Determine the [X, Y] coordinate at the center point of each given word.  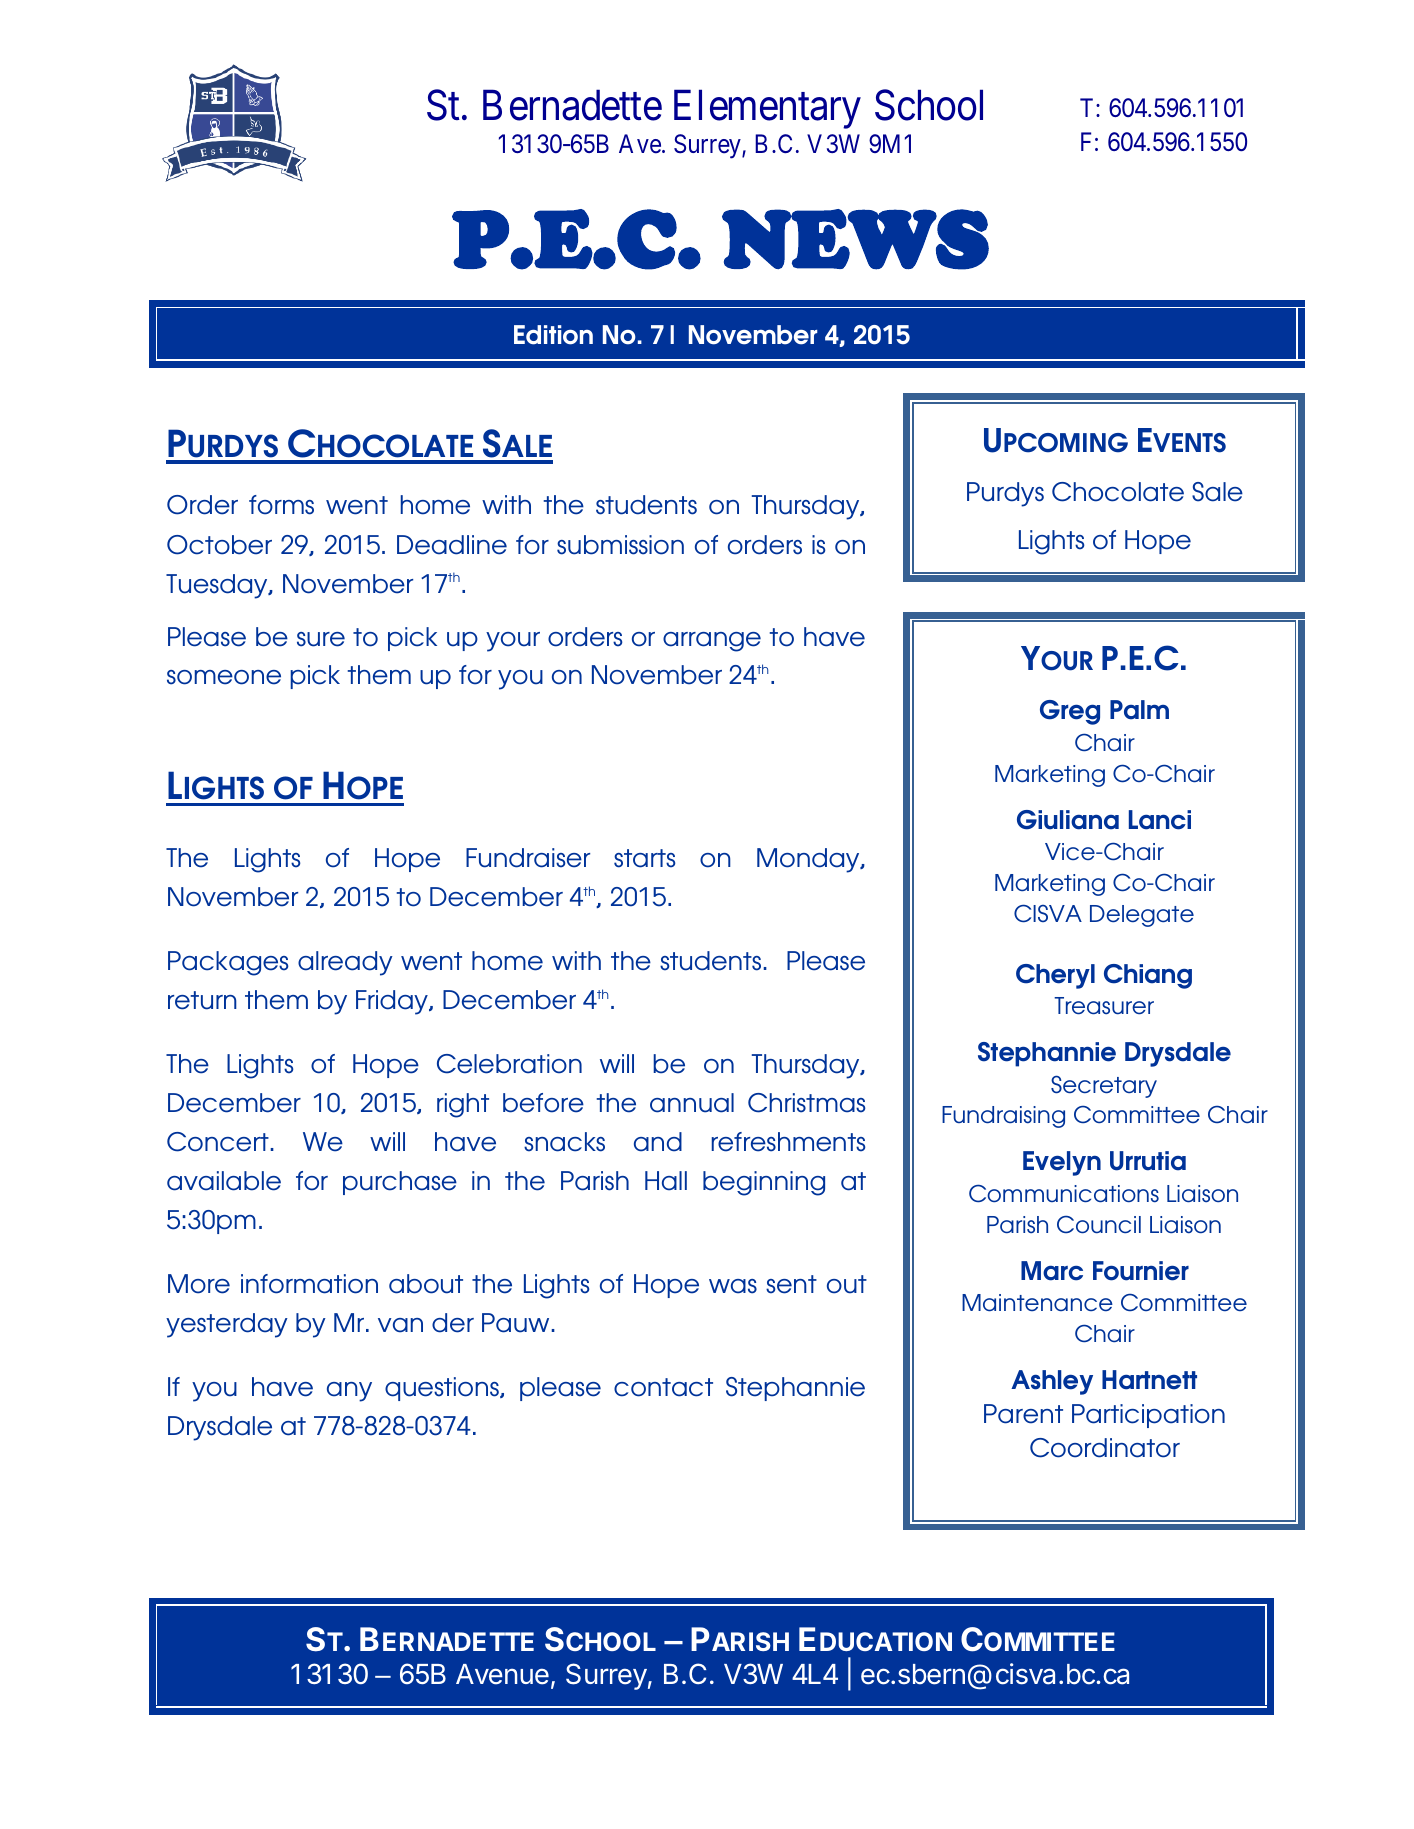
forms [281, 505]
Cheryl [1055, 976]
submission [620, 545]
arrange [712, 642]
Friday [393, 1002]
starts [645, 858]
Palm [1139, 710]
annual [692, 1103]
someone [224, 677]
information [309, 1284]
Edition [553, 335]
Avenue [502, 1674]
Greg [1070, 712]
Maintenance [1037, 1303]
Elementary [767, 109]
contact [663, 1387]
